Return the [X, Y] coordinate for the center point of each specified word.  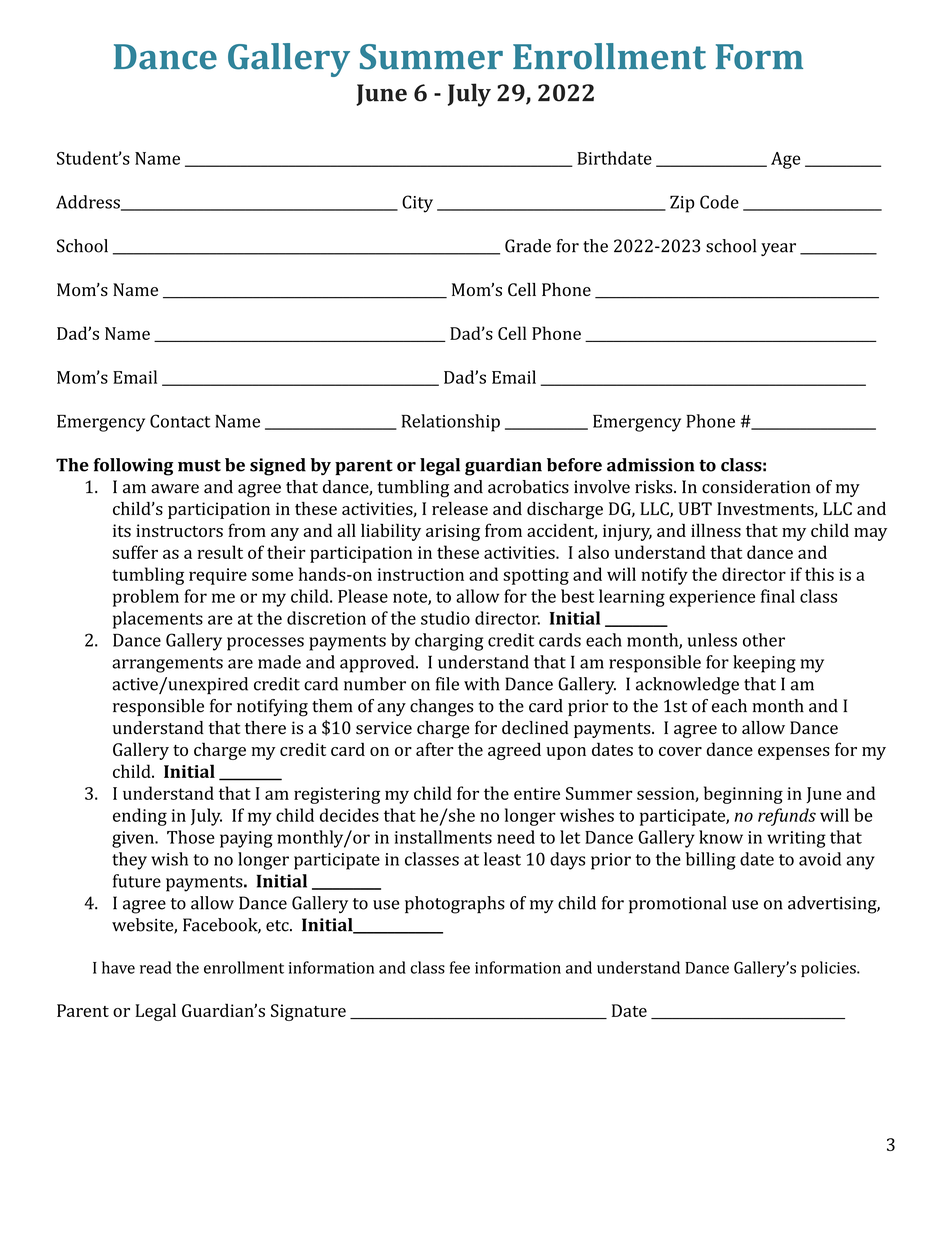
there [265, 727]
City [417, 204]
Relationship [451, 423]
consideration [756, 487]
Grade [528, 246]
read [156, 967]
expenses [794, 753]
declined [535, 727]
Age [786, 160]
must [199, 466]
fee [460, 967]
